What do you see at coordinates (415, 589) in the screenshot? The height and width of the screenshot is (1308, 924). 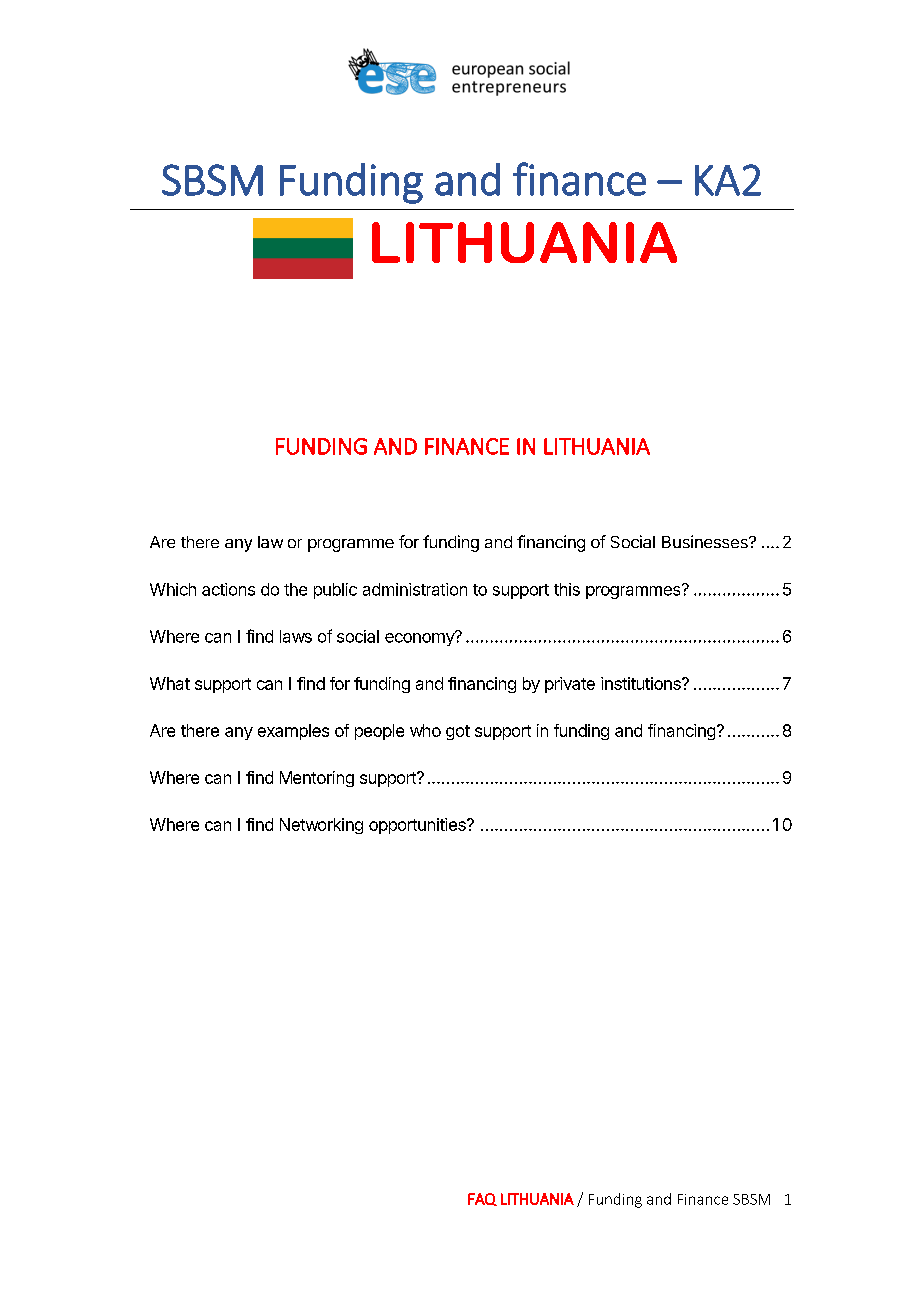 I see `administration` at bounding box center [415, 589].
